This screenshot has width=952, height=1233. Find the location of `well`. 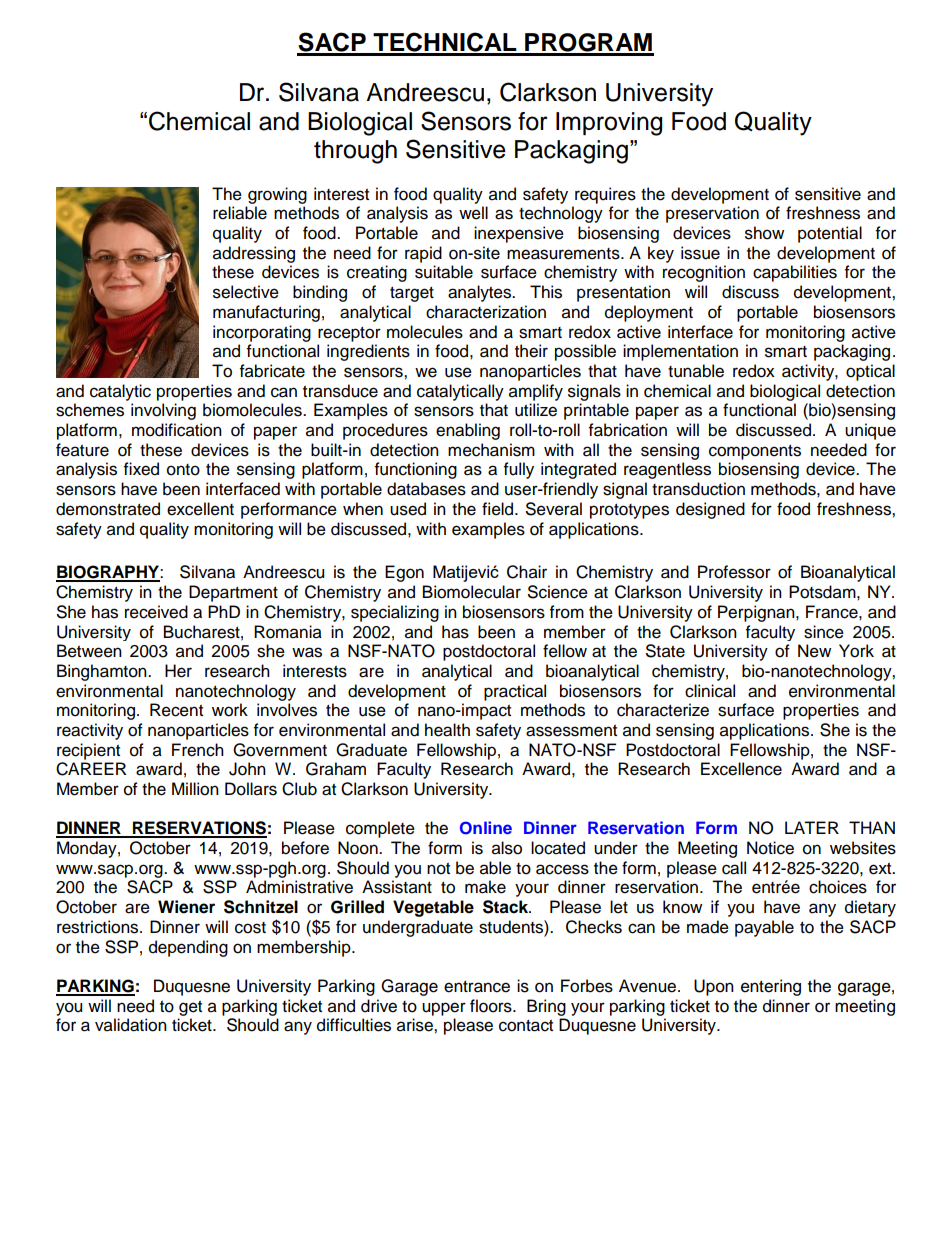

well is located at coordinates (473, 213).
